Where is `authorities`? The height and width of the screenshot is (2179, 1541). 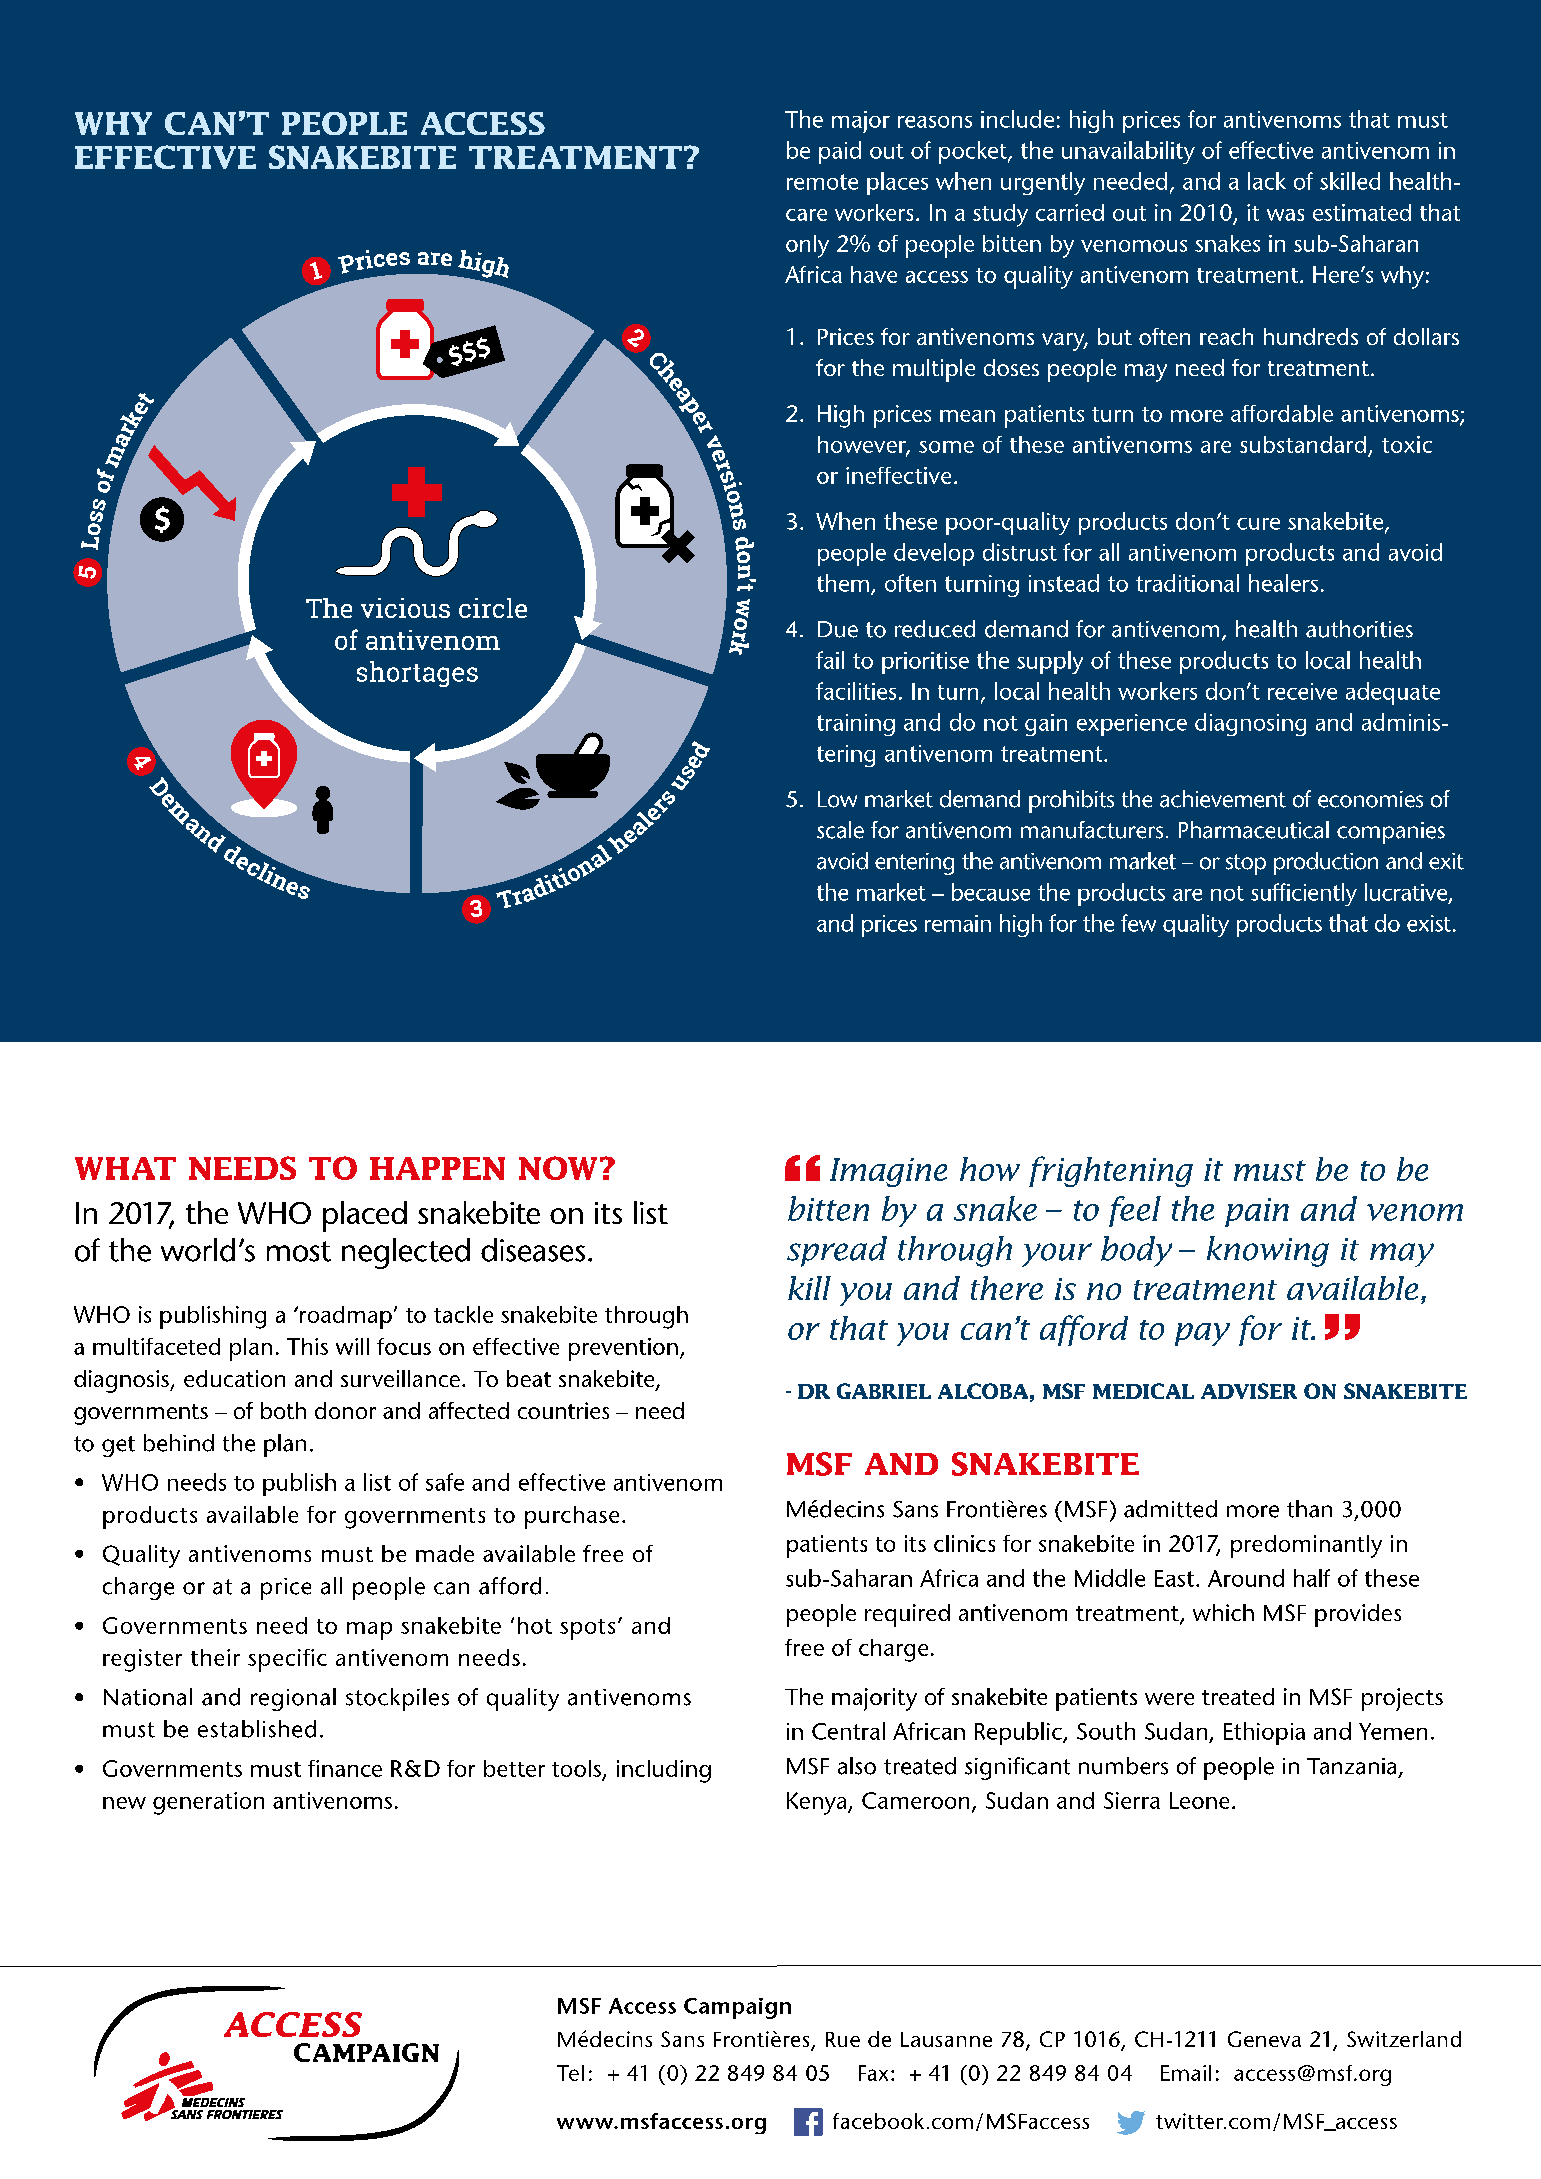 authorities is located at coordinates (1359, 629).
